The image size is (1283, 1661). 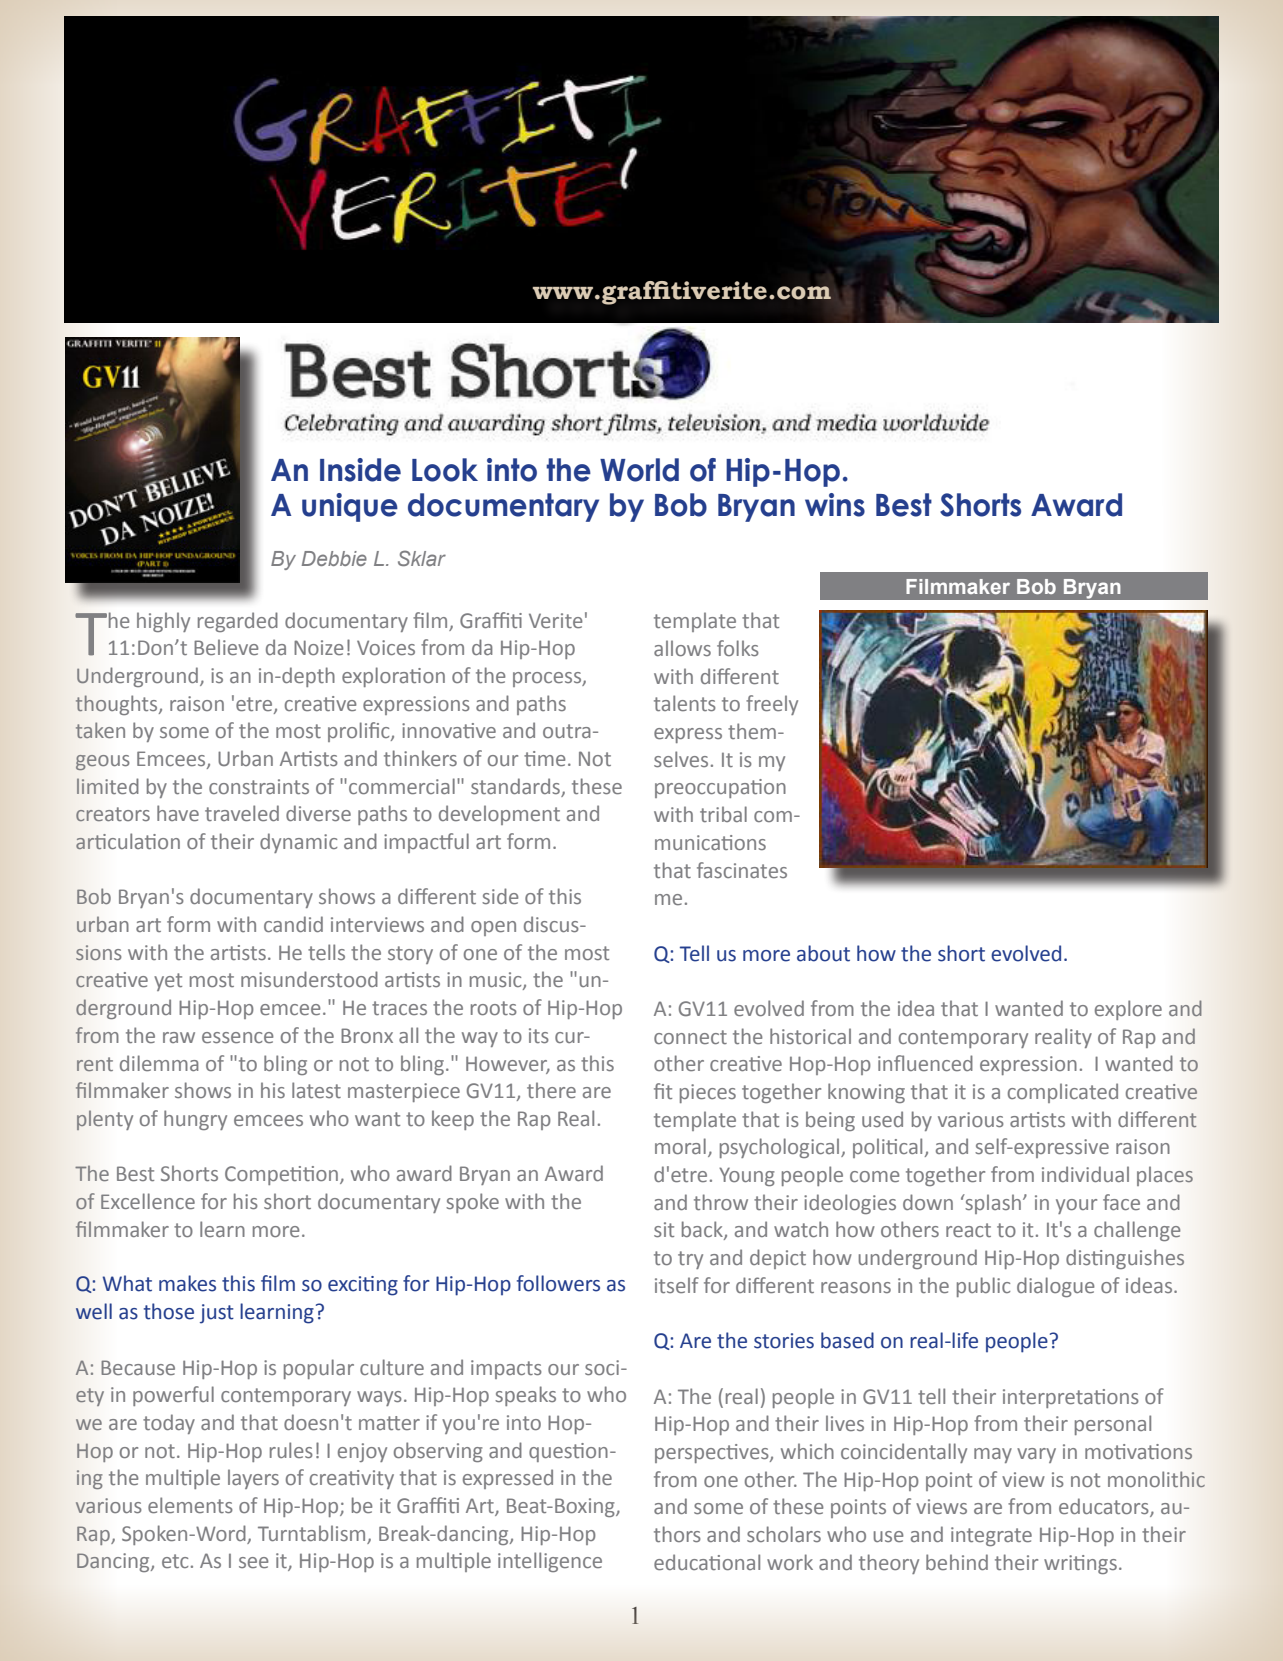 I want to click on connect, so click(x=690, y=1037).
